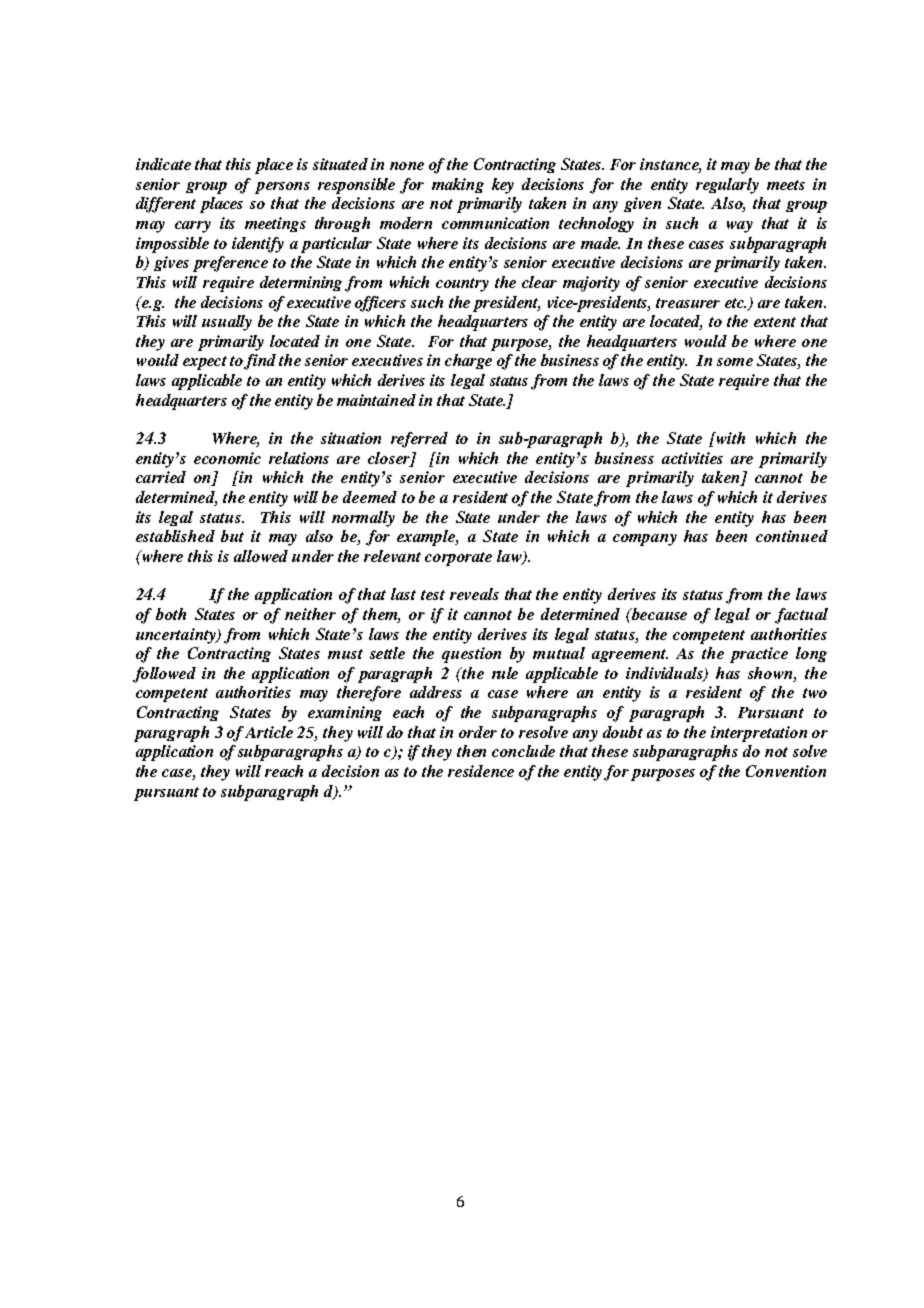 The height and width of the screenshot is (1308, 924). What do you see at coordinates (759, 734) in the screenshot?
I see `interpretation` at bounding box center [759, 734].
